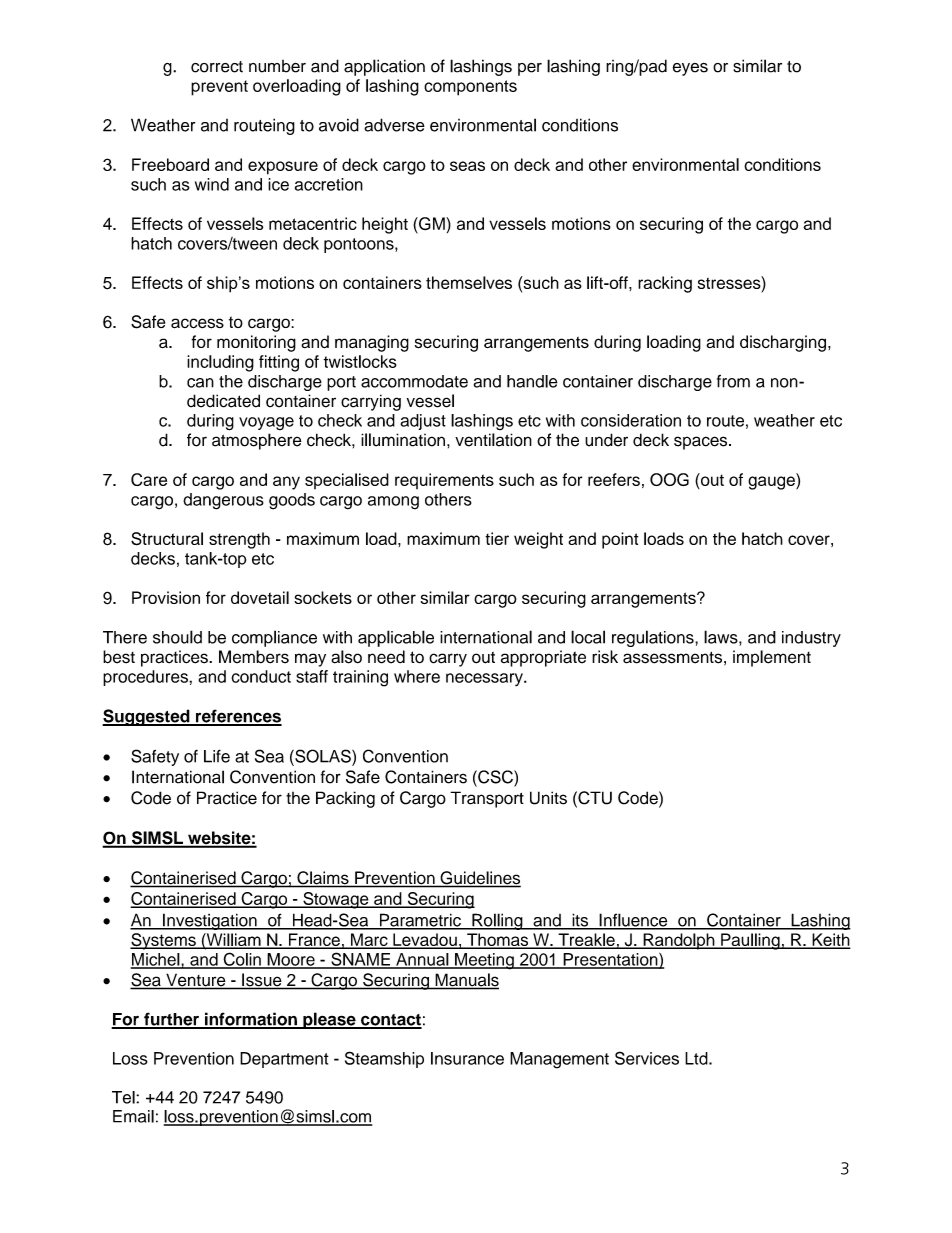  What do you see at coordinates (217, 756) in the screenshot?
I see `Life` at bounding box center [217, 756].
